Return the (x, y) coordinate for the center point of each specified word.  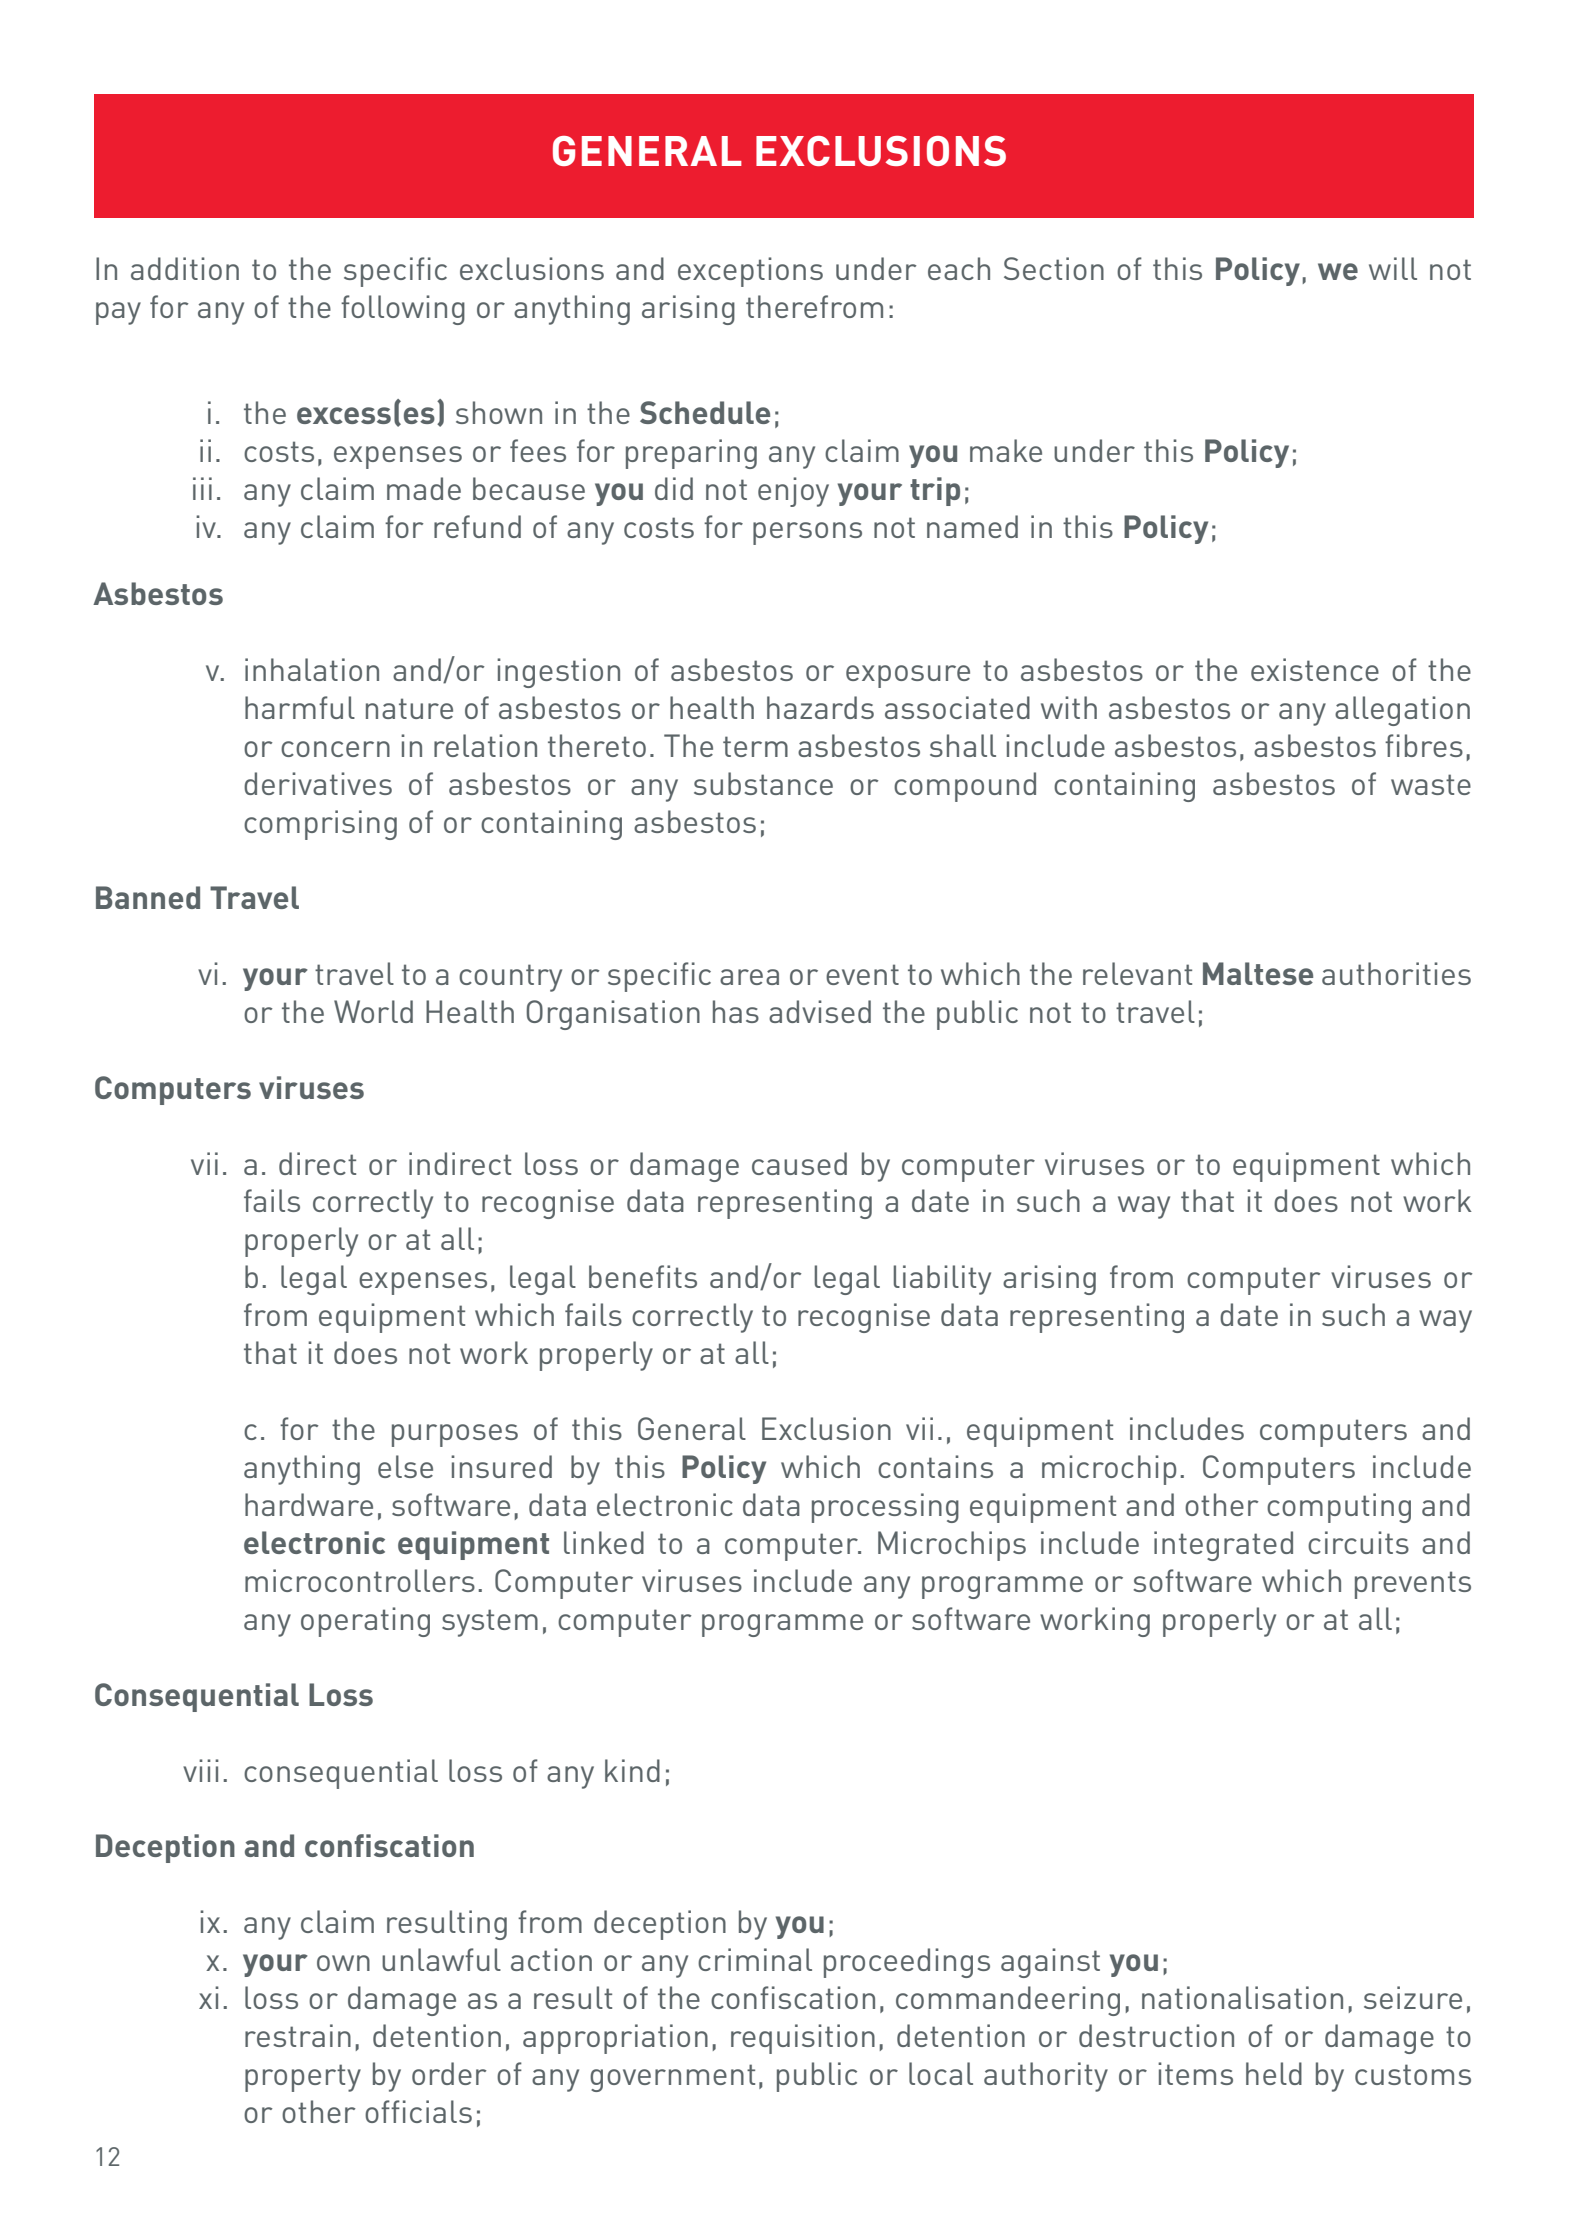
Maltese (1258, 973)
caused (799, 1163)
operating (365, 1622)
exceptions (750, 272)
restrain (298, 2035)
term (755, 746)
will (1393, 268)
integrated (1223, 1546)
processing (885, 1508)
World (373, 1011)
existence (1315, 669)
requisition (803, 2039)
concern (335, 749)
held (1274, 2073)
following (403, 310)
